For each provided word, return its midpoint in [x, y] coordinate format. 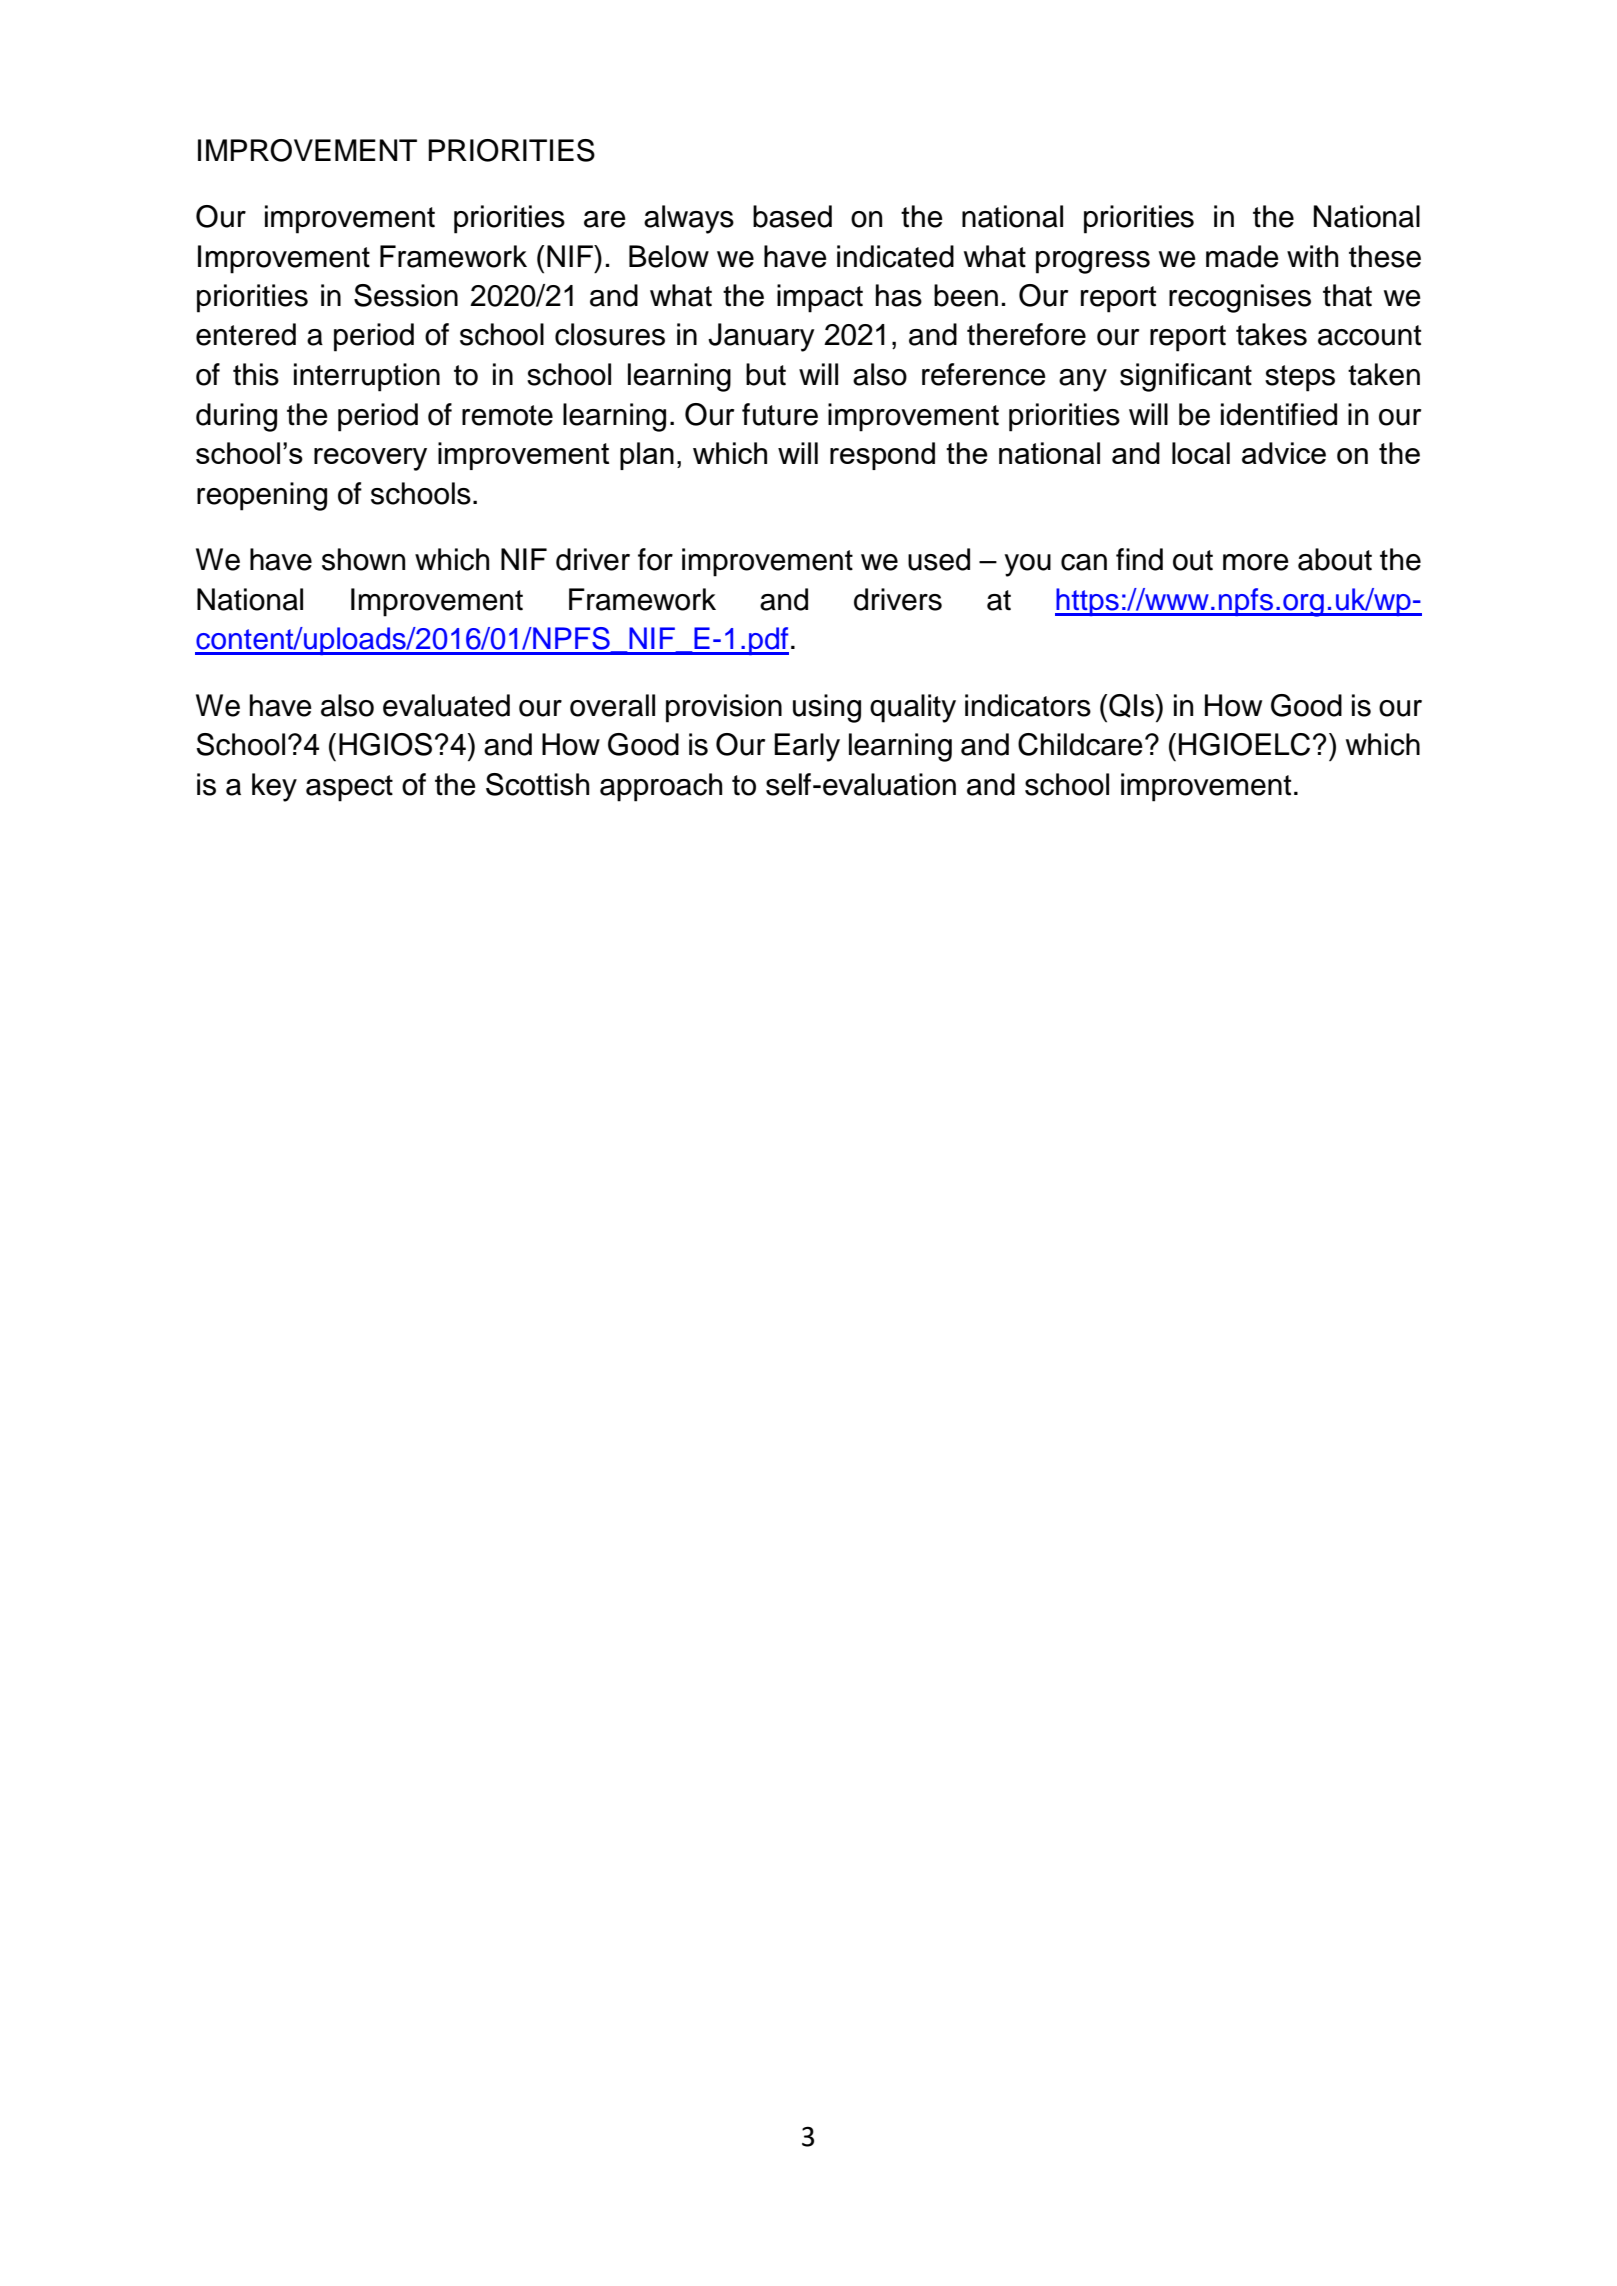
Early [807, 747]
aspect [349, 788]
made [1242, 256]
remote [507, 415]
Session [406, 295]
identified [1279, 414]
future [780, 414]
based [792, 216]
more [1256, 562]
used [939, 559]
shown [363, 559]
